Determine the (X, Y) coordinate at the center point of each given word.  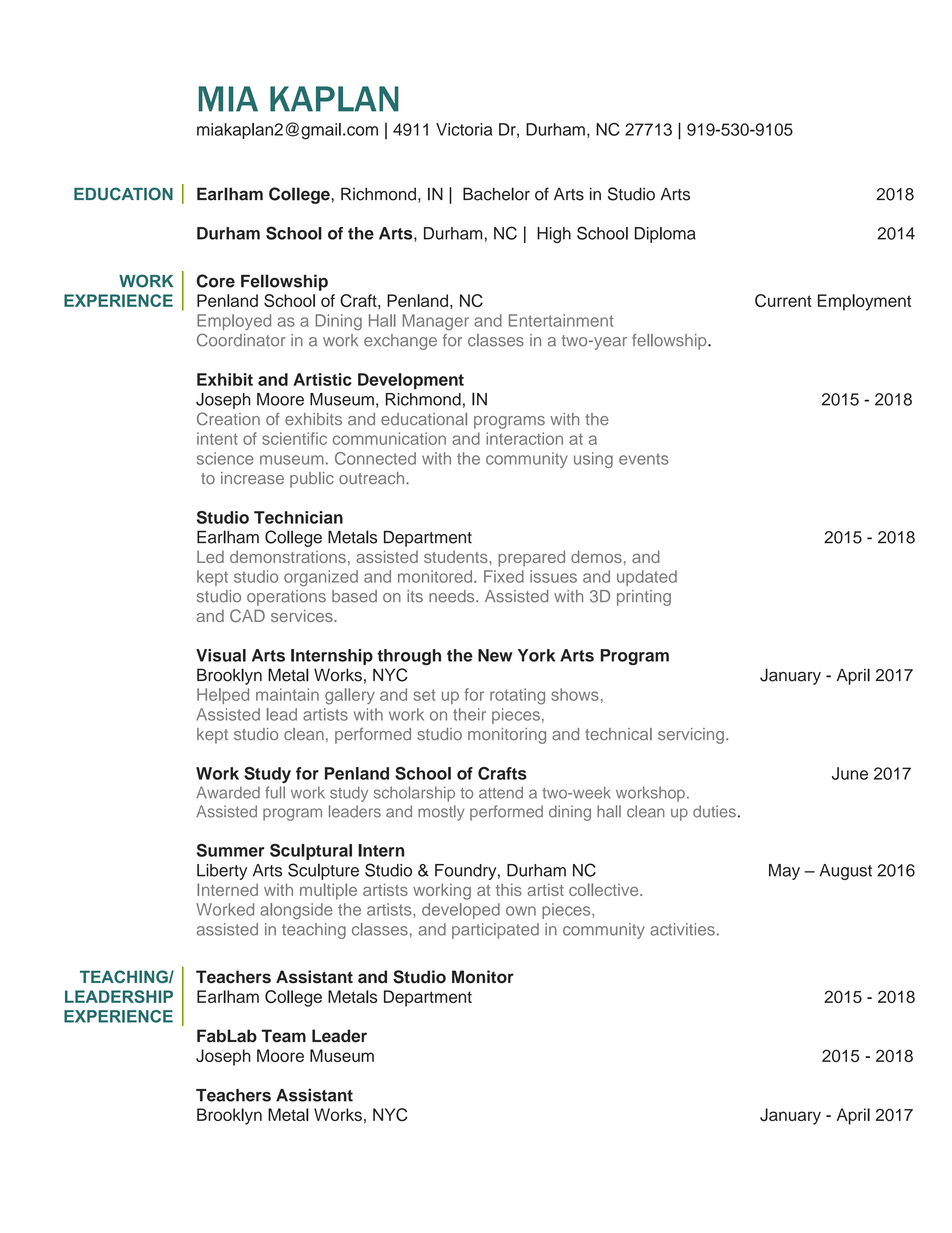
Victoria (464, 129)
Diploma (665, 235)
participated (495, 931)
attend (501, 792)
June (850, 773)
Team (283, 1036)
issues (553, 576)
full (275, 792)
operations (286, 598)
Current (783, 300)
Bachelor (496, 194)
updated (647, 578)
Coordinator (241, 340)
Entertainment (561, 320)
